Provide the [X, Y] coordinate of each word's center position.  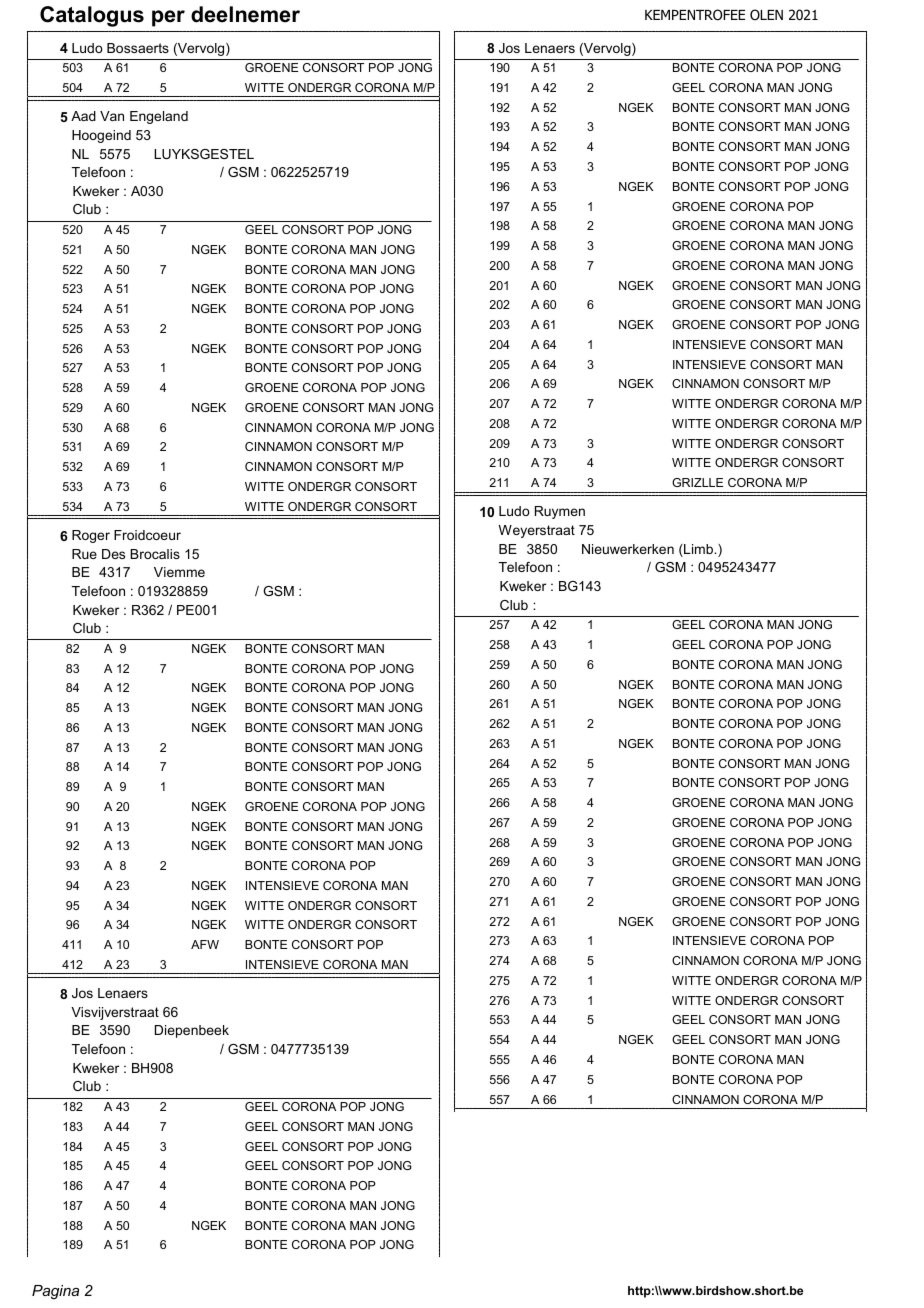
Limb [699, 550]
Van [112, 116]
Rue [84, 554]
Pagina [55, 1292]
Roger [91, 536]
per [168, 18]
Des [113, 554]
